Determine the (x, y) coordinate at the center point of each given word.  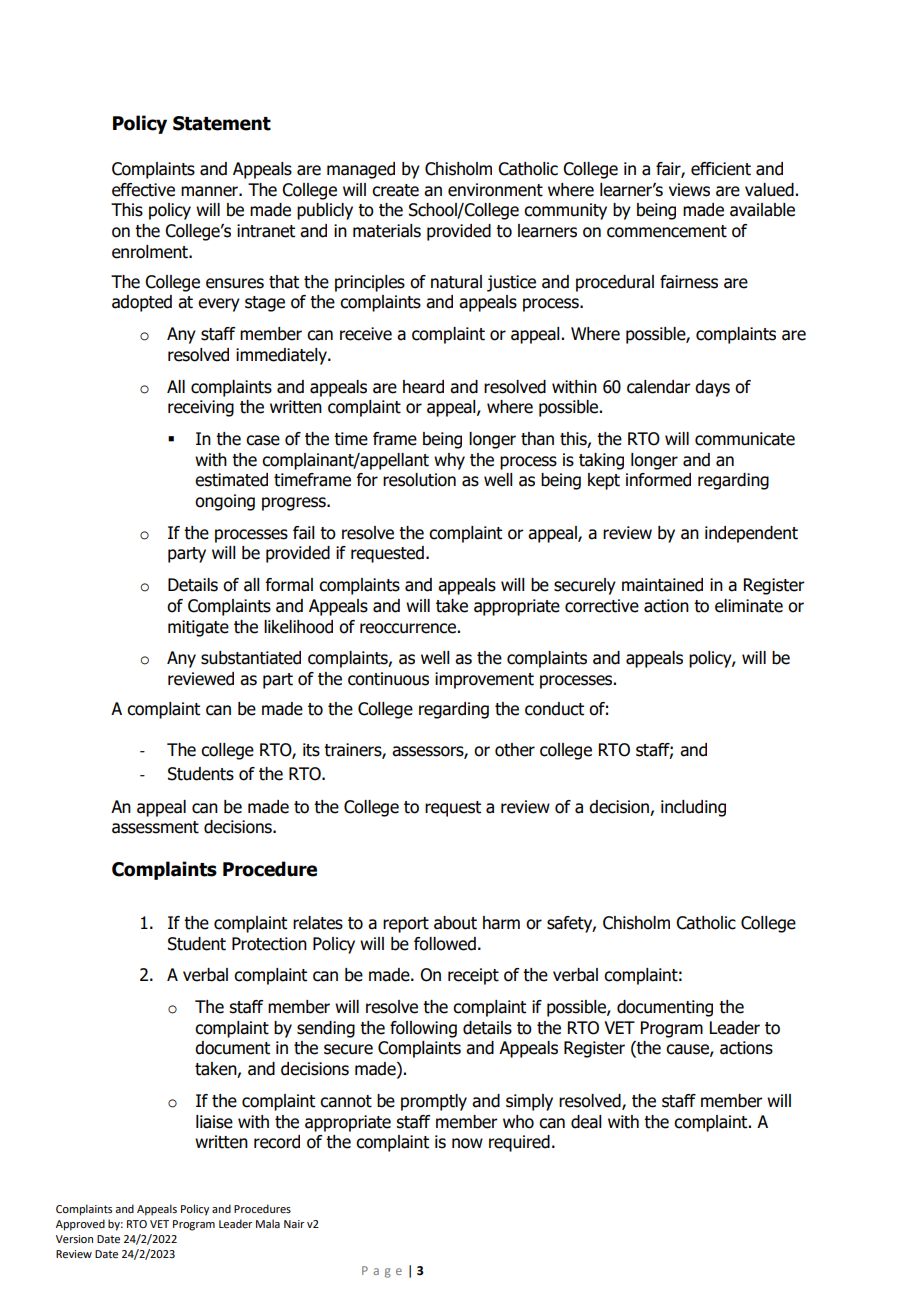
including (693, 808)
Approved (80, 1225)
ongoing (225, 502)
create (395, 190)
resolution (419, 480)
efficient (721, 169)
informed (658, 480)
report (406, 925)
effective (143, 190)
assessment (155, 827)
